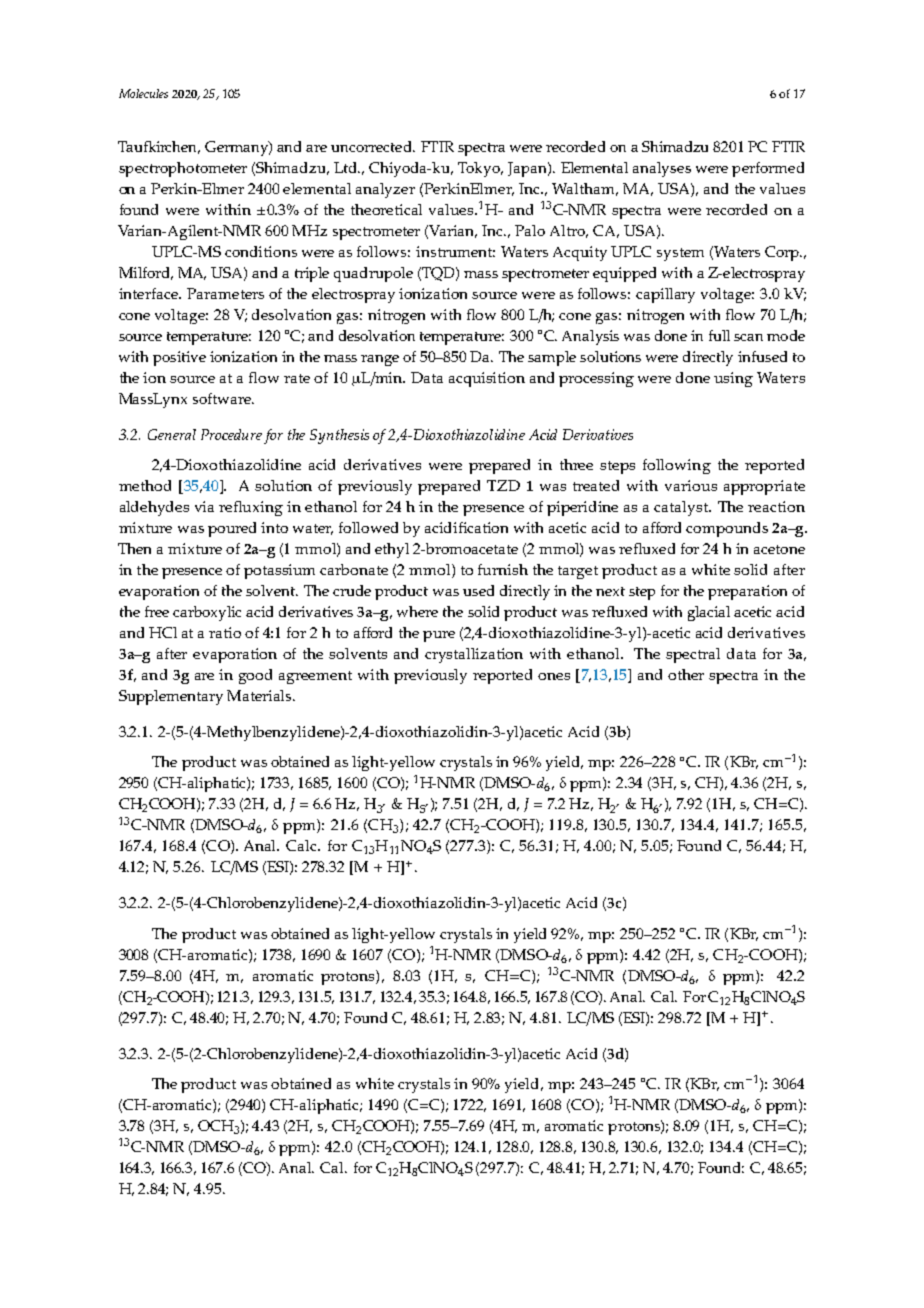 The width and height of the image is (924, 1308). Describe the element at coordinates (303, 845) in the image. I see `Calc` at that location.
